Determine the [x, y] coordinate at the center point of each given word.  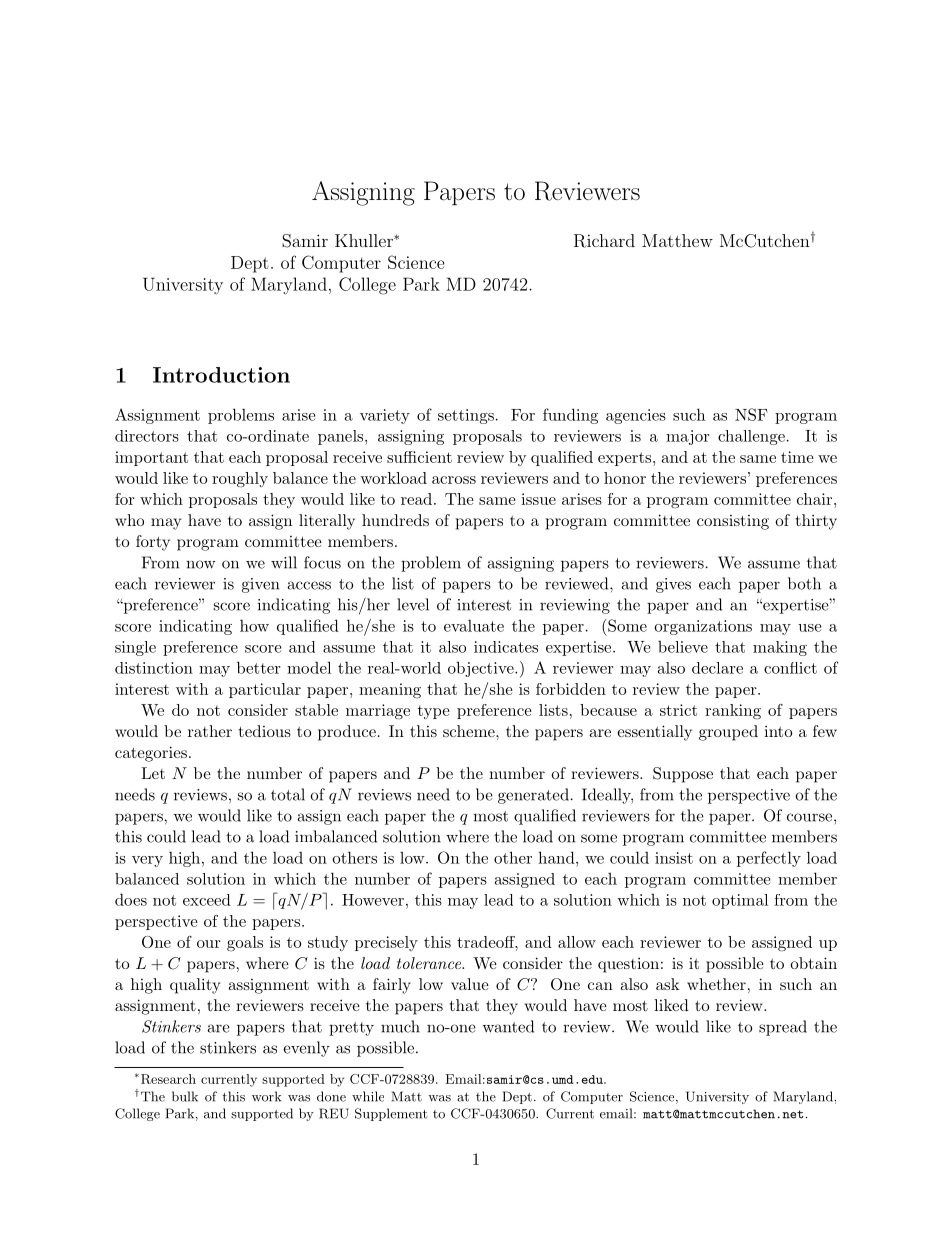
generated [533, 796]
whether [716, 984]
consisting [733, 522]
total [288, 794]
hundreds [395, 520]
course [809, 817]
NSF [751, 414]
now [201, 564]
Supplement [391, 1114]
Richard [604, 241]
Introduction [221, 375]
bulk [185, 1096]
